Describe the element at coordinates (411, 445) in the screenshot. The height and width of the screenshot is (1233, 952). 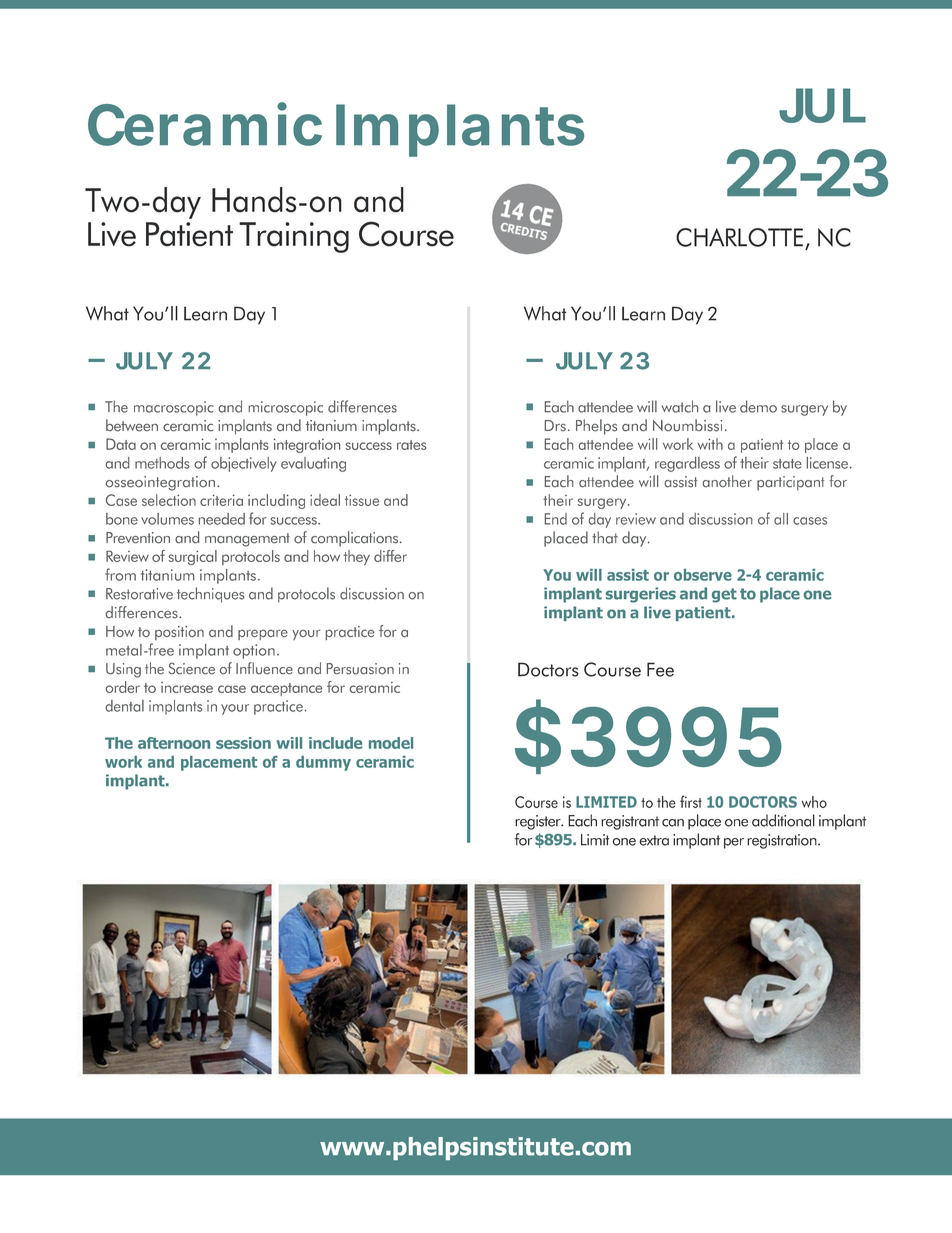
I see `rates` at that location.
